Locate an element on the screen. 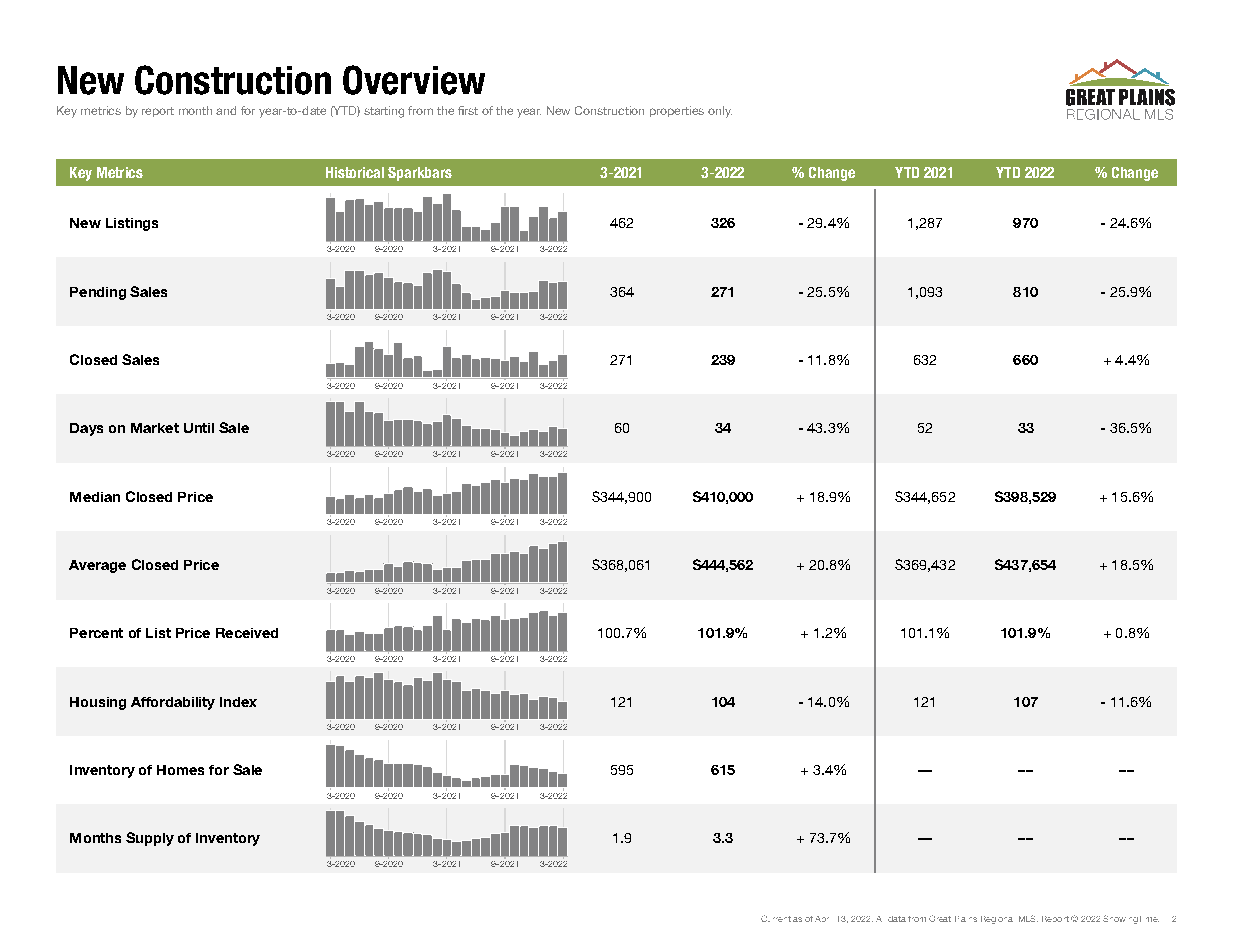  properties is located at coordinates (677, 111).
